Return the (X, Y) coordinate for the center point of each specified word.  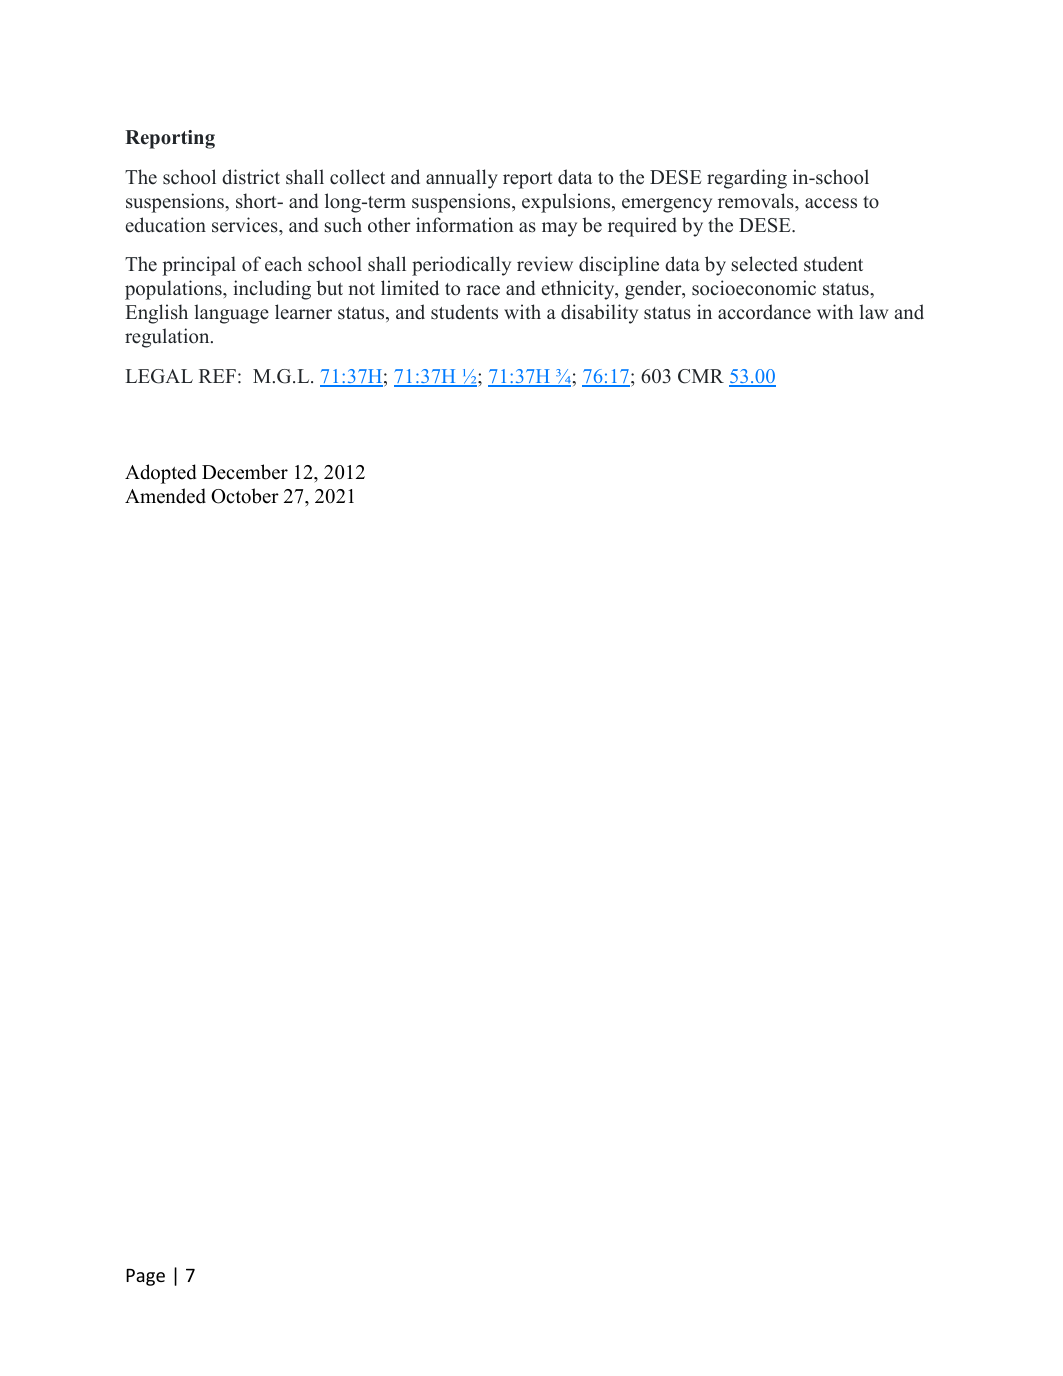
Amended (165, 496)
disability (599, 314)
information (465, 225)
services (246, 225)
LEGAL (159, 376)
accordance (764, 312)
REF (217, 376)
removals (757, 201)
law (873, 311)
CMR (701, 376)
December (245, 472)
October (245, 496)
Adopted (161, 474)
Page (145, 1277)
